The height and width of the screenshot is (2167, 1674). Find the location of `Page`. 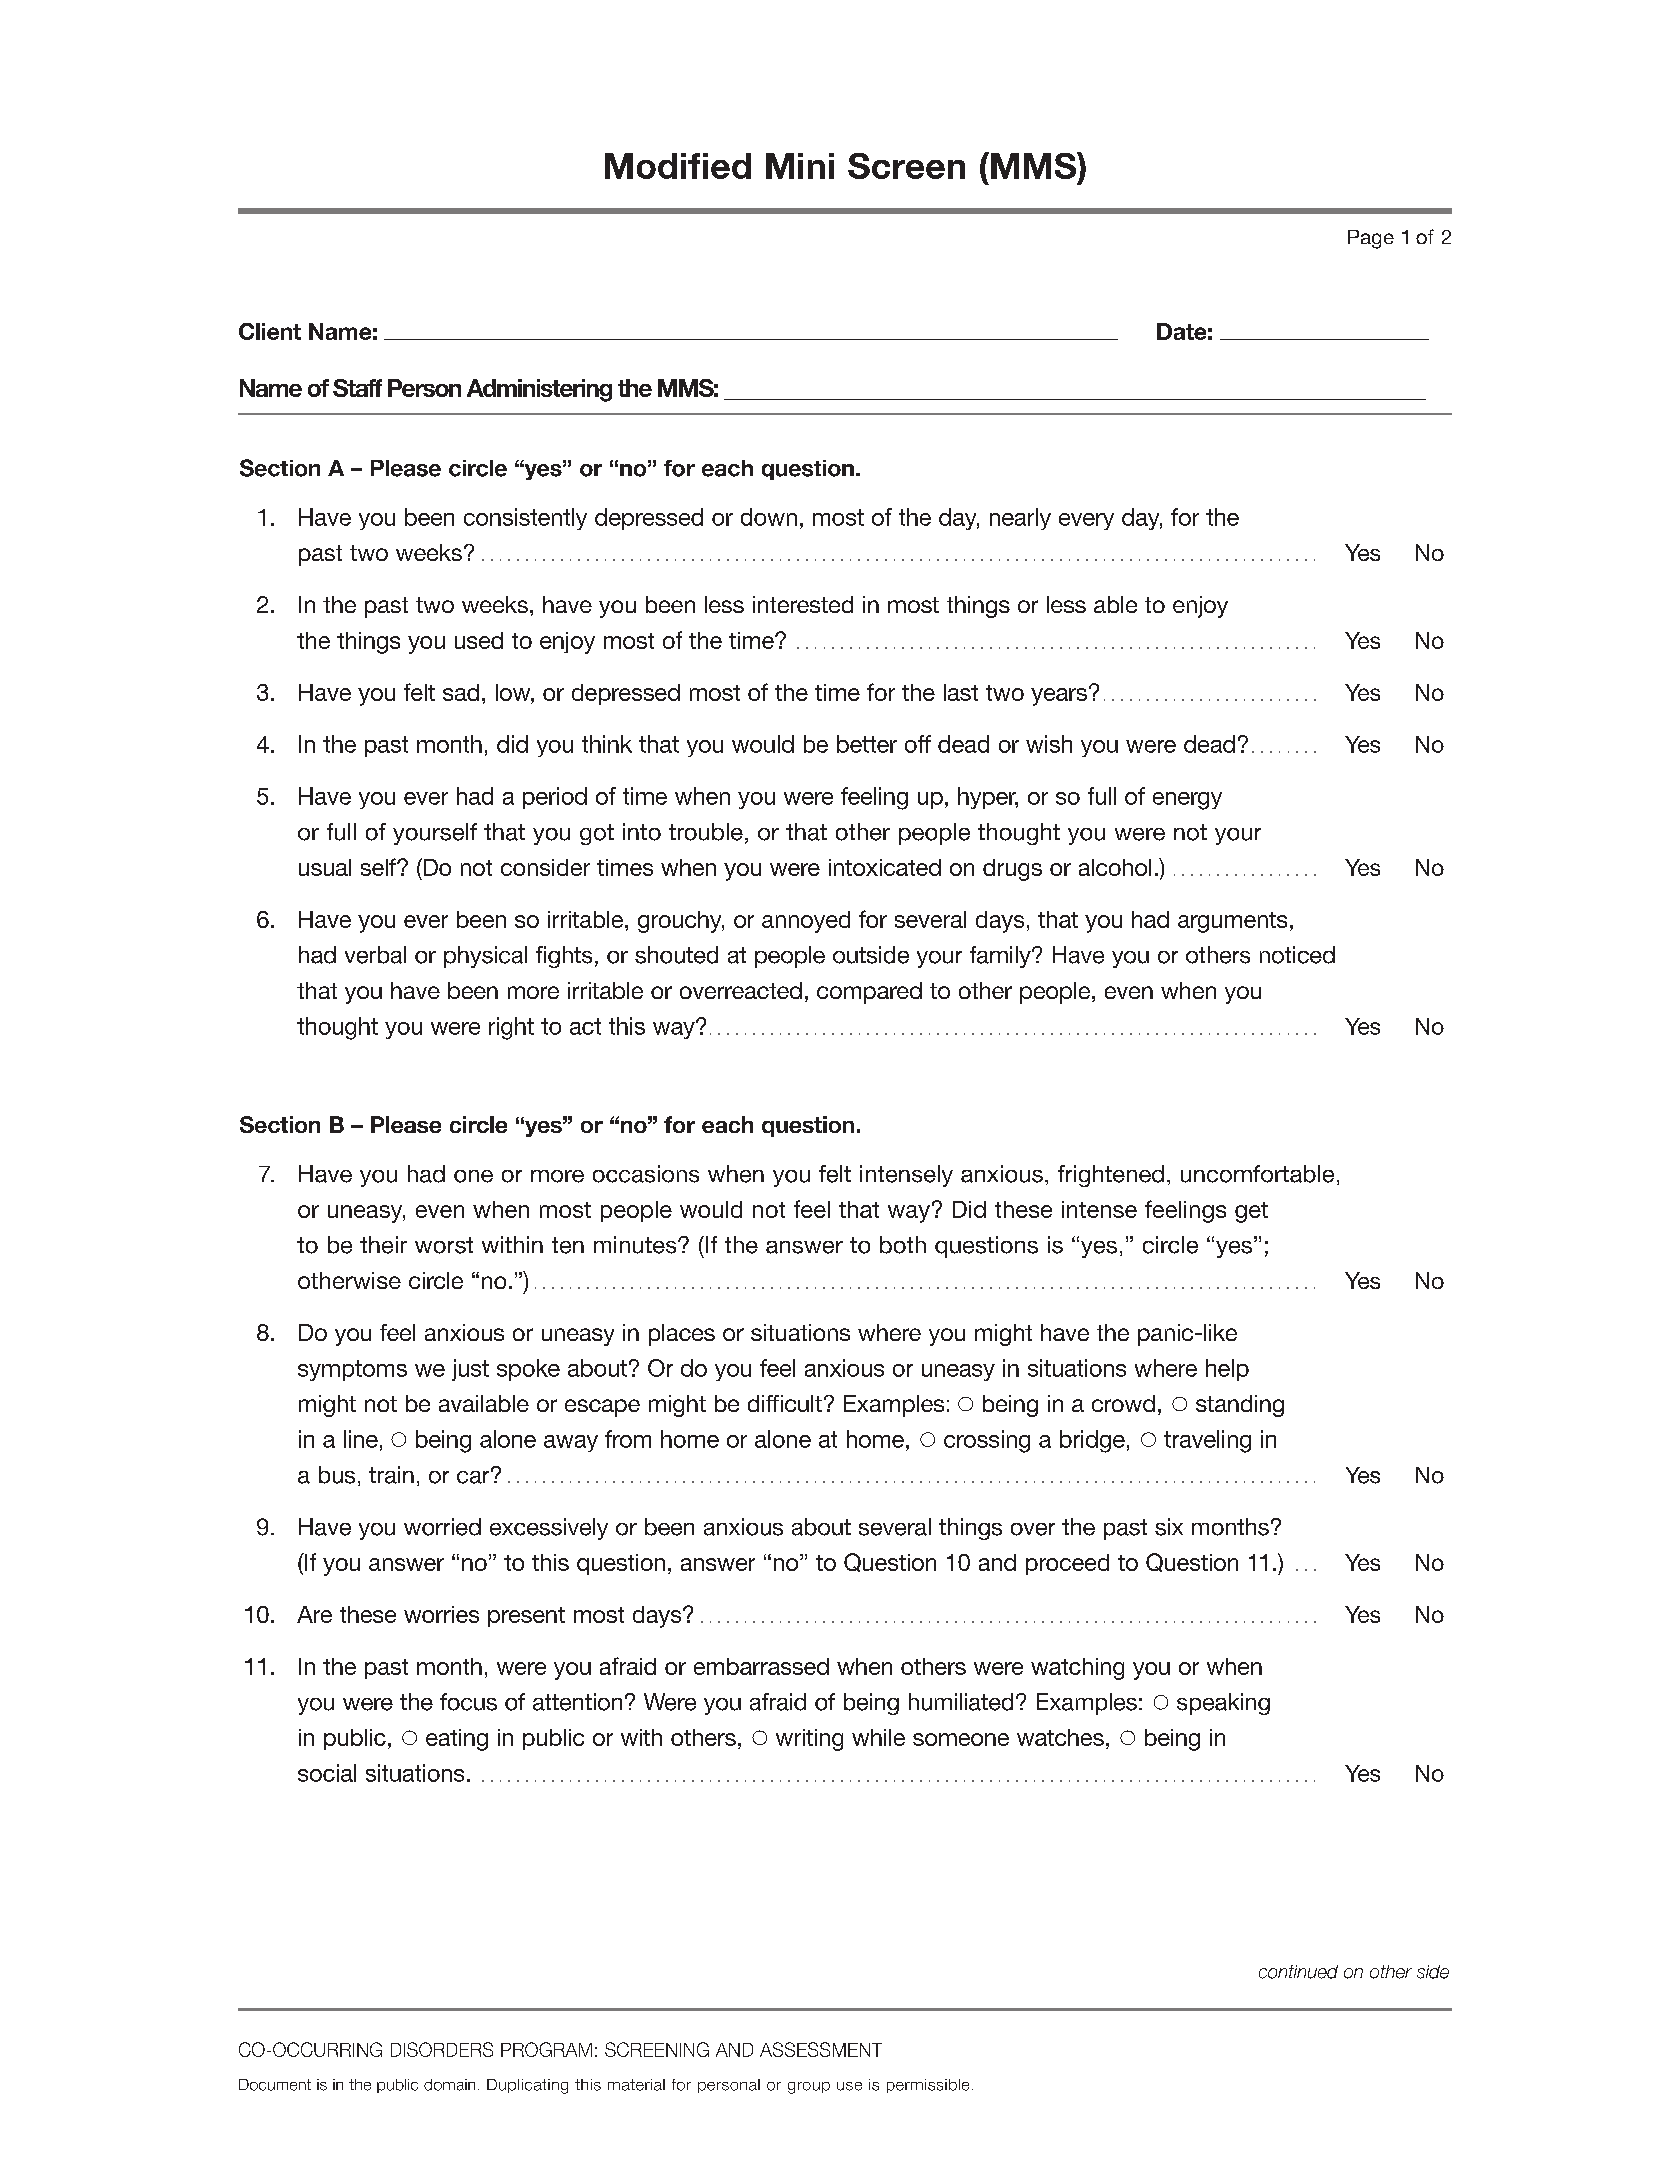

Page is located at coordinates (1371, 239).
